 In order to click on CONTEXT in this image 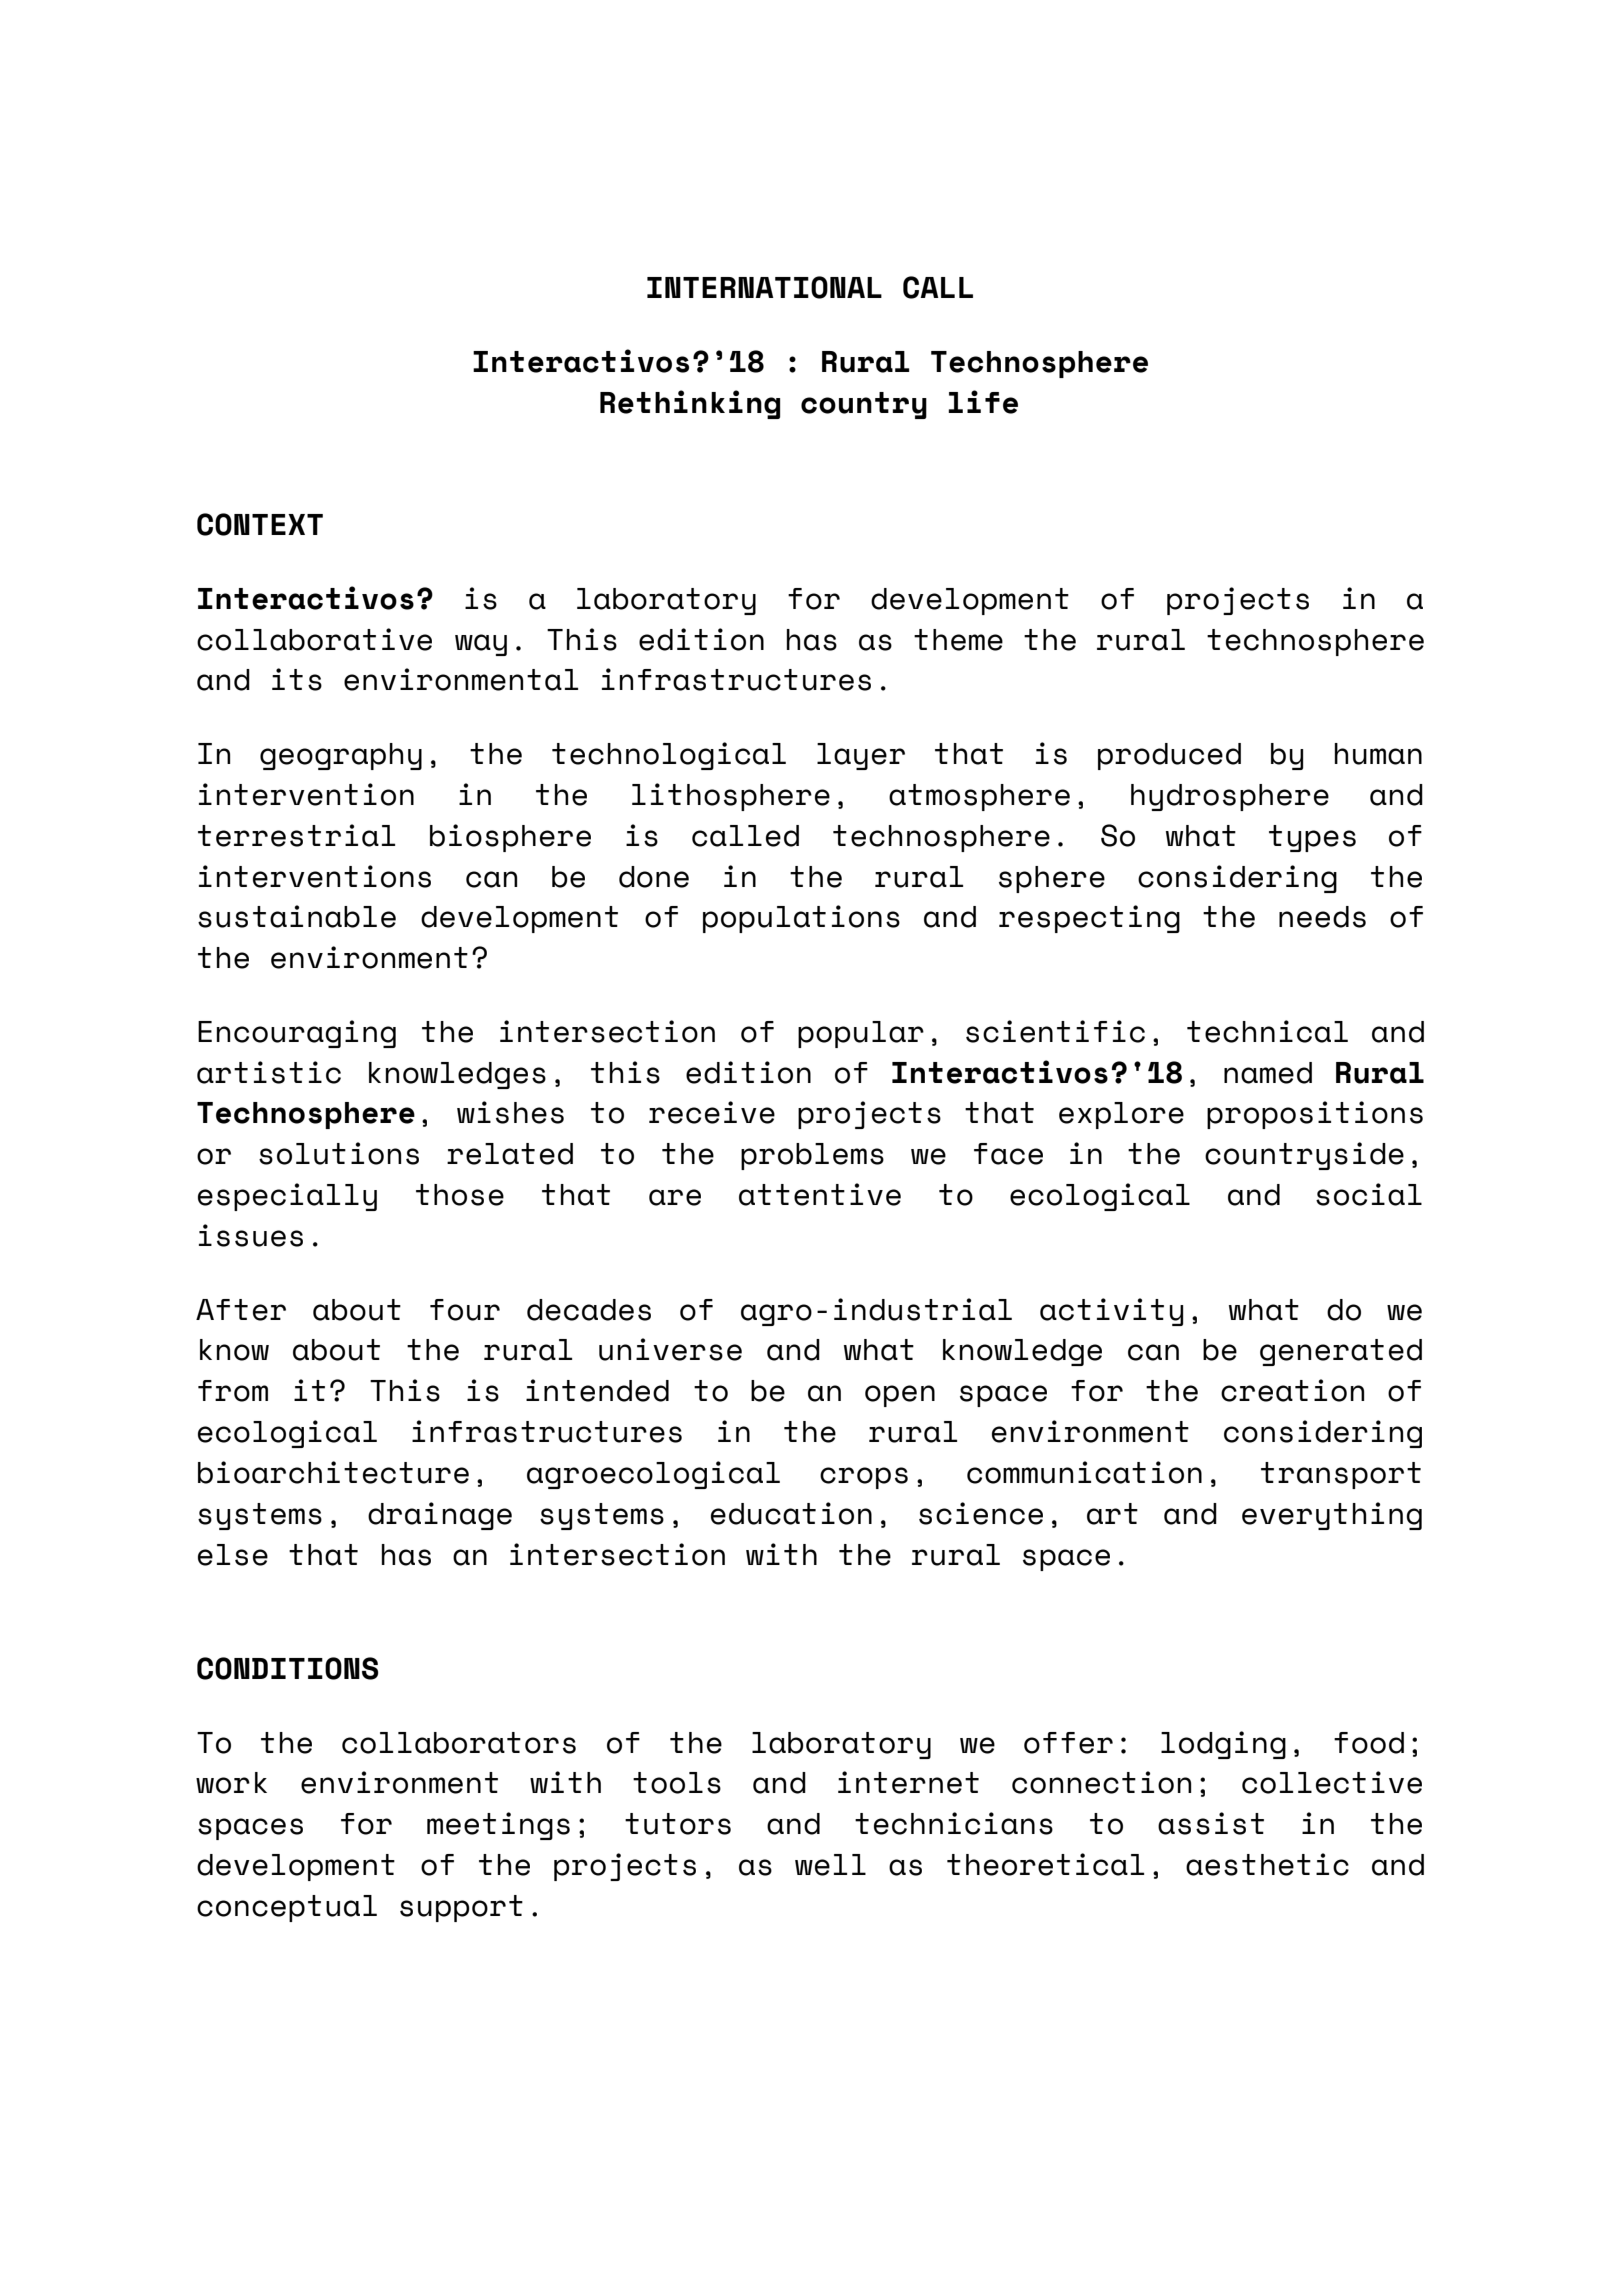, I will do `click(260, 524)`.
